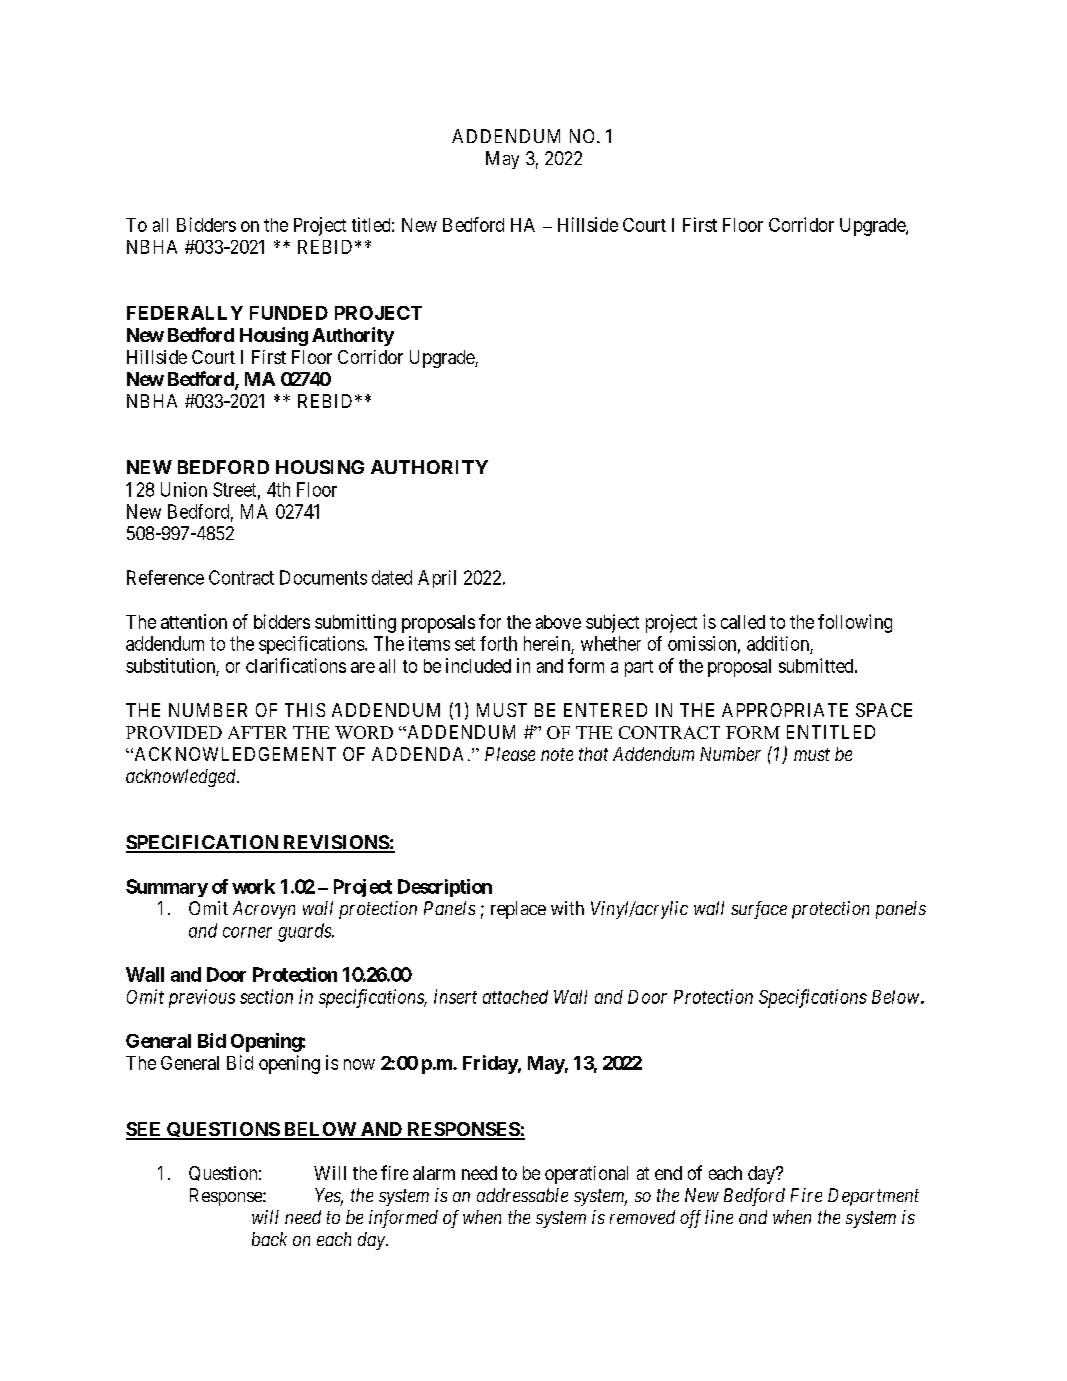  Describe the element at coordinates (518, 910) in the image. I see `replace` at that location.
